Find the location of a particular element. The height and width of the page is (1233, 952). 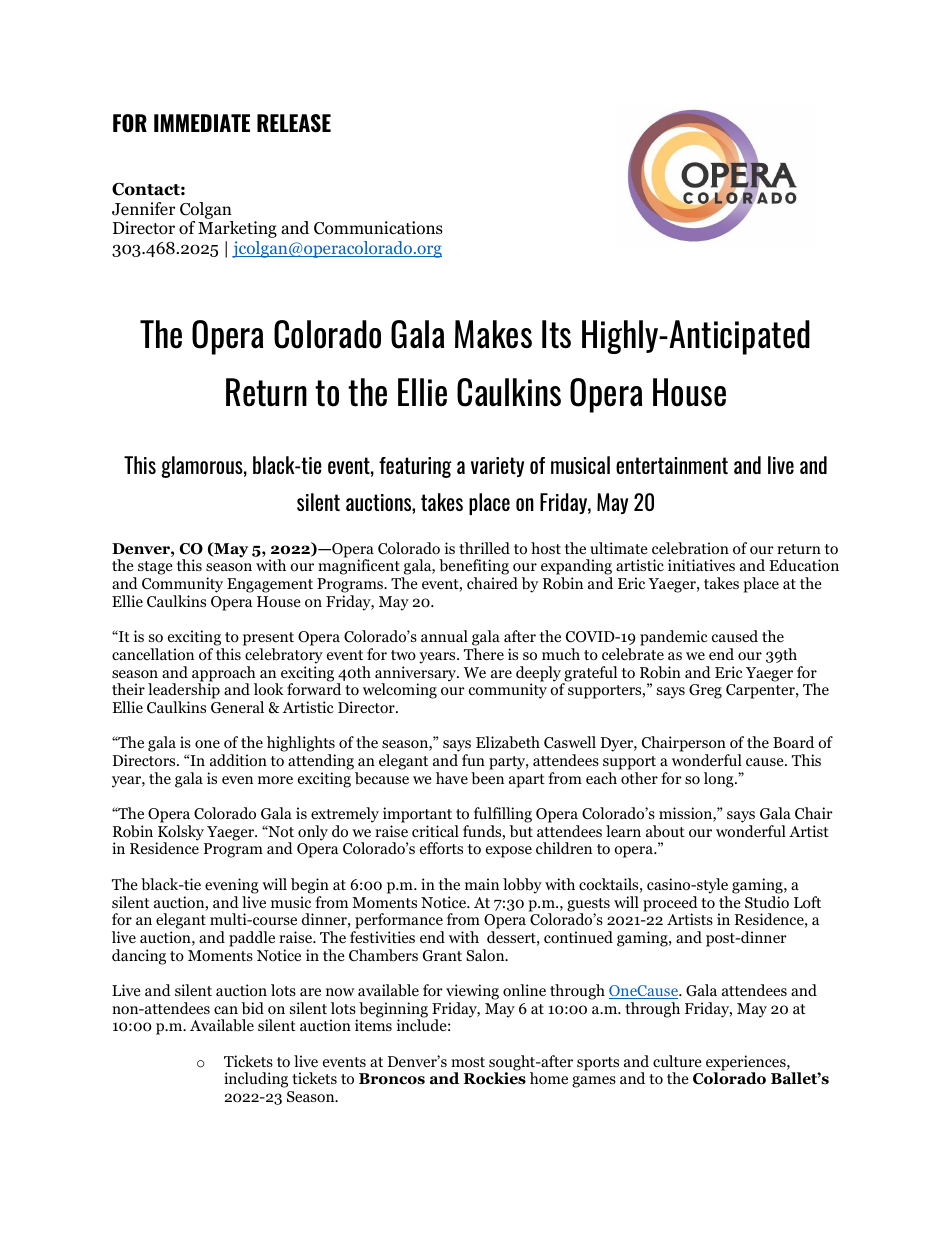

culture is located at coordinates (677, 1061).
